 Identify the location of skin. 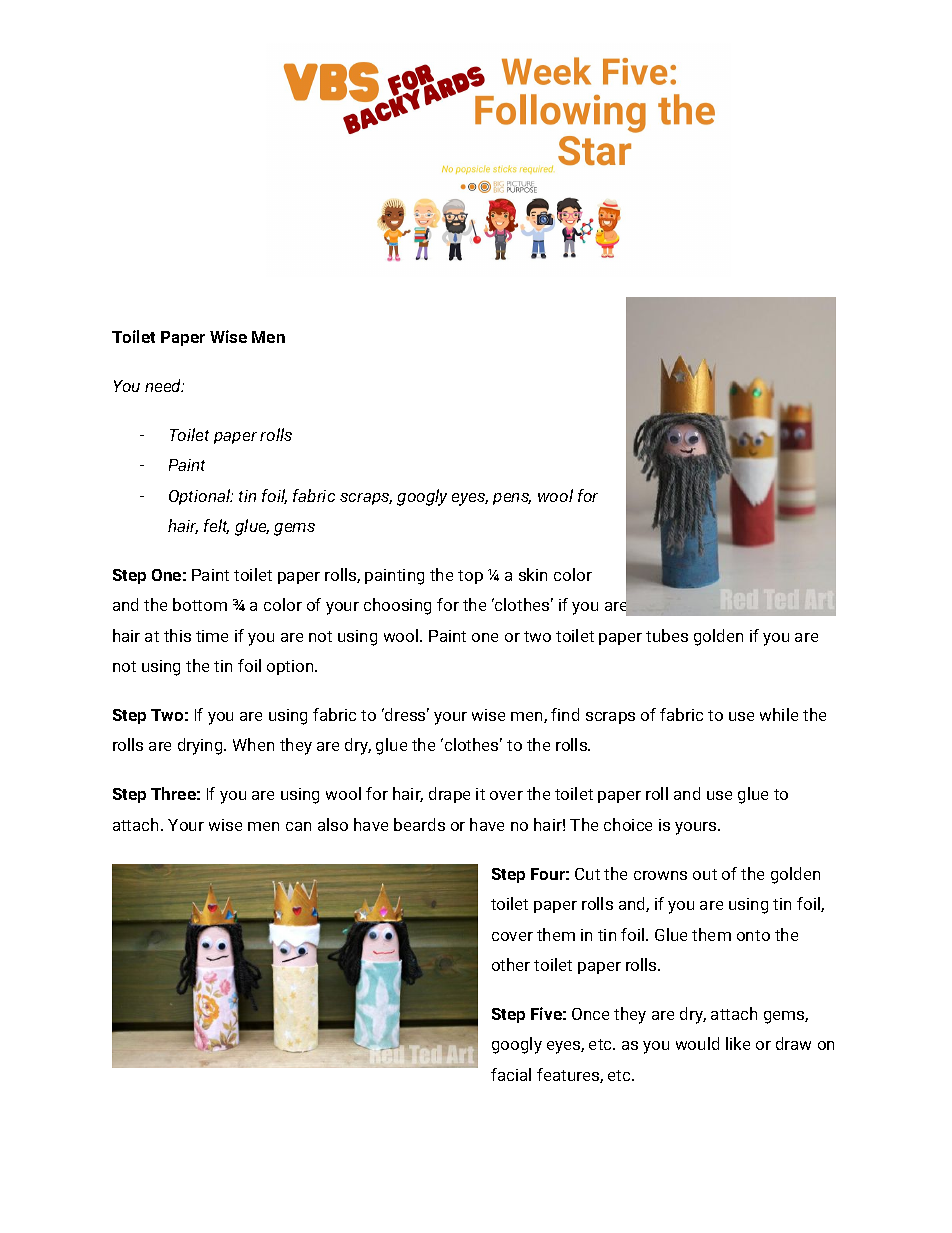
(533, 574).
